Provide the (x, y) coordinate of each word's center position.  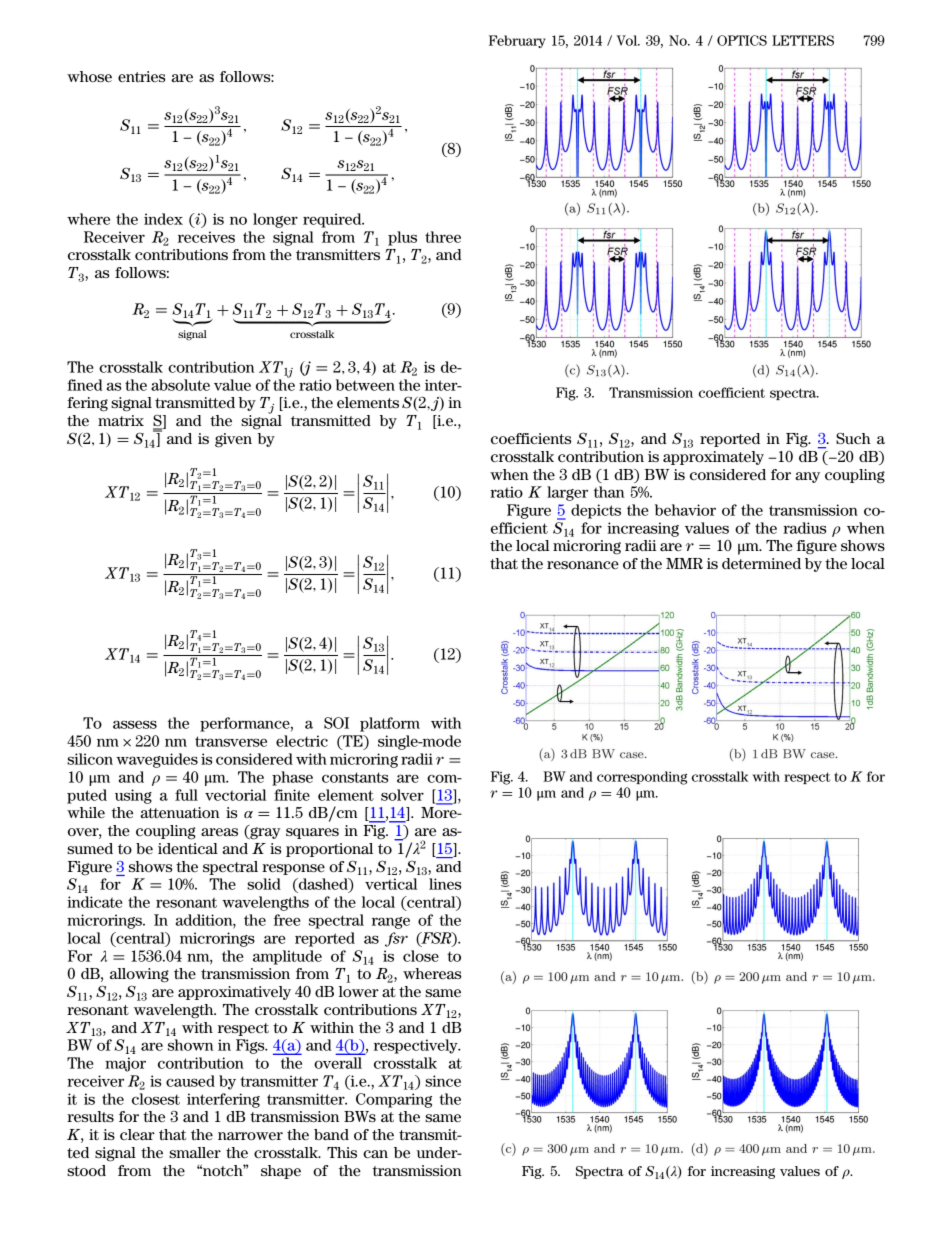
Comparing (394, 1100)
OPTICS (742, 40)
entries (141, 76)
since (443, 1081)
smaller (195, 1152)
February (517, 41)
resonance (583, 565)
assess (135, 724)
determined (761, 563)
